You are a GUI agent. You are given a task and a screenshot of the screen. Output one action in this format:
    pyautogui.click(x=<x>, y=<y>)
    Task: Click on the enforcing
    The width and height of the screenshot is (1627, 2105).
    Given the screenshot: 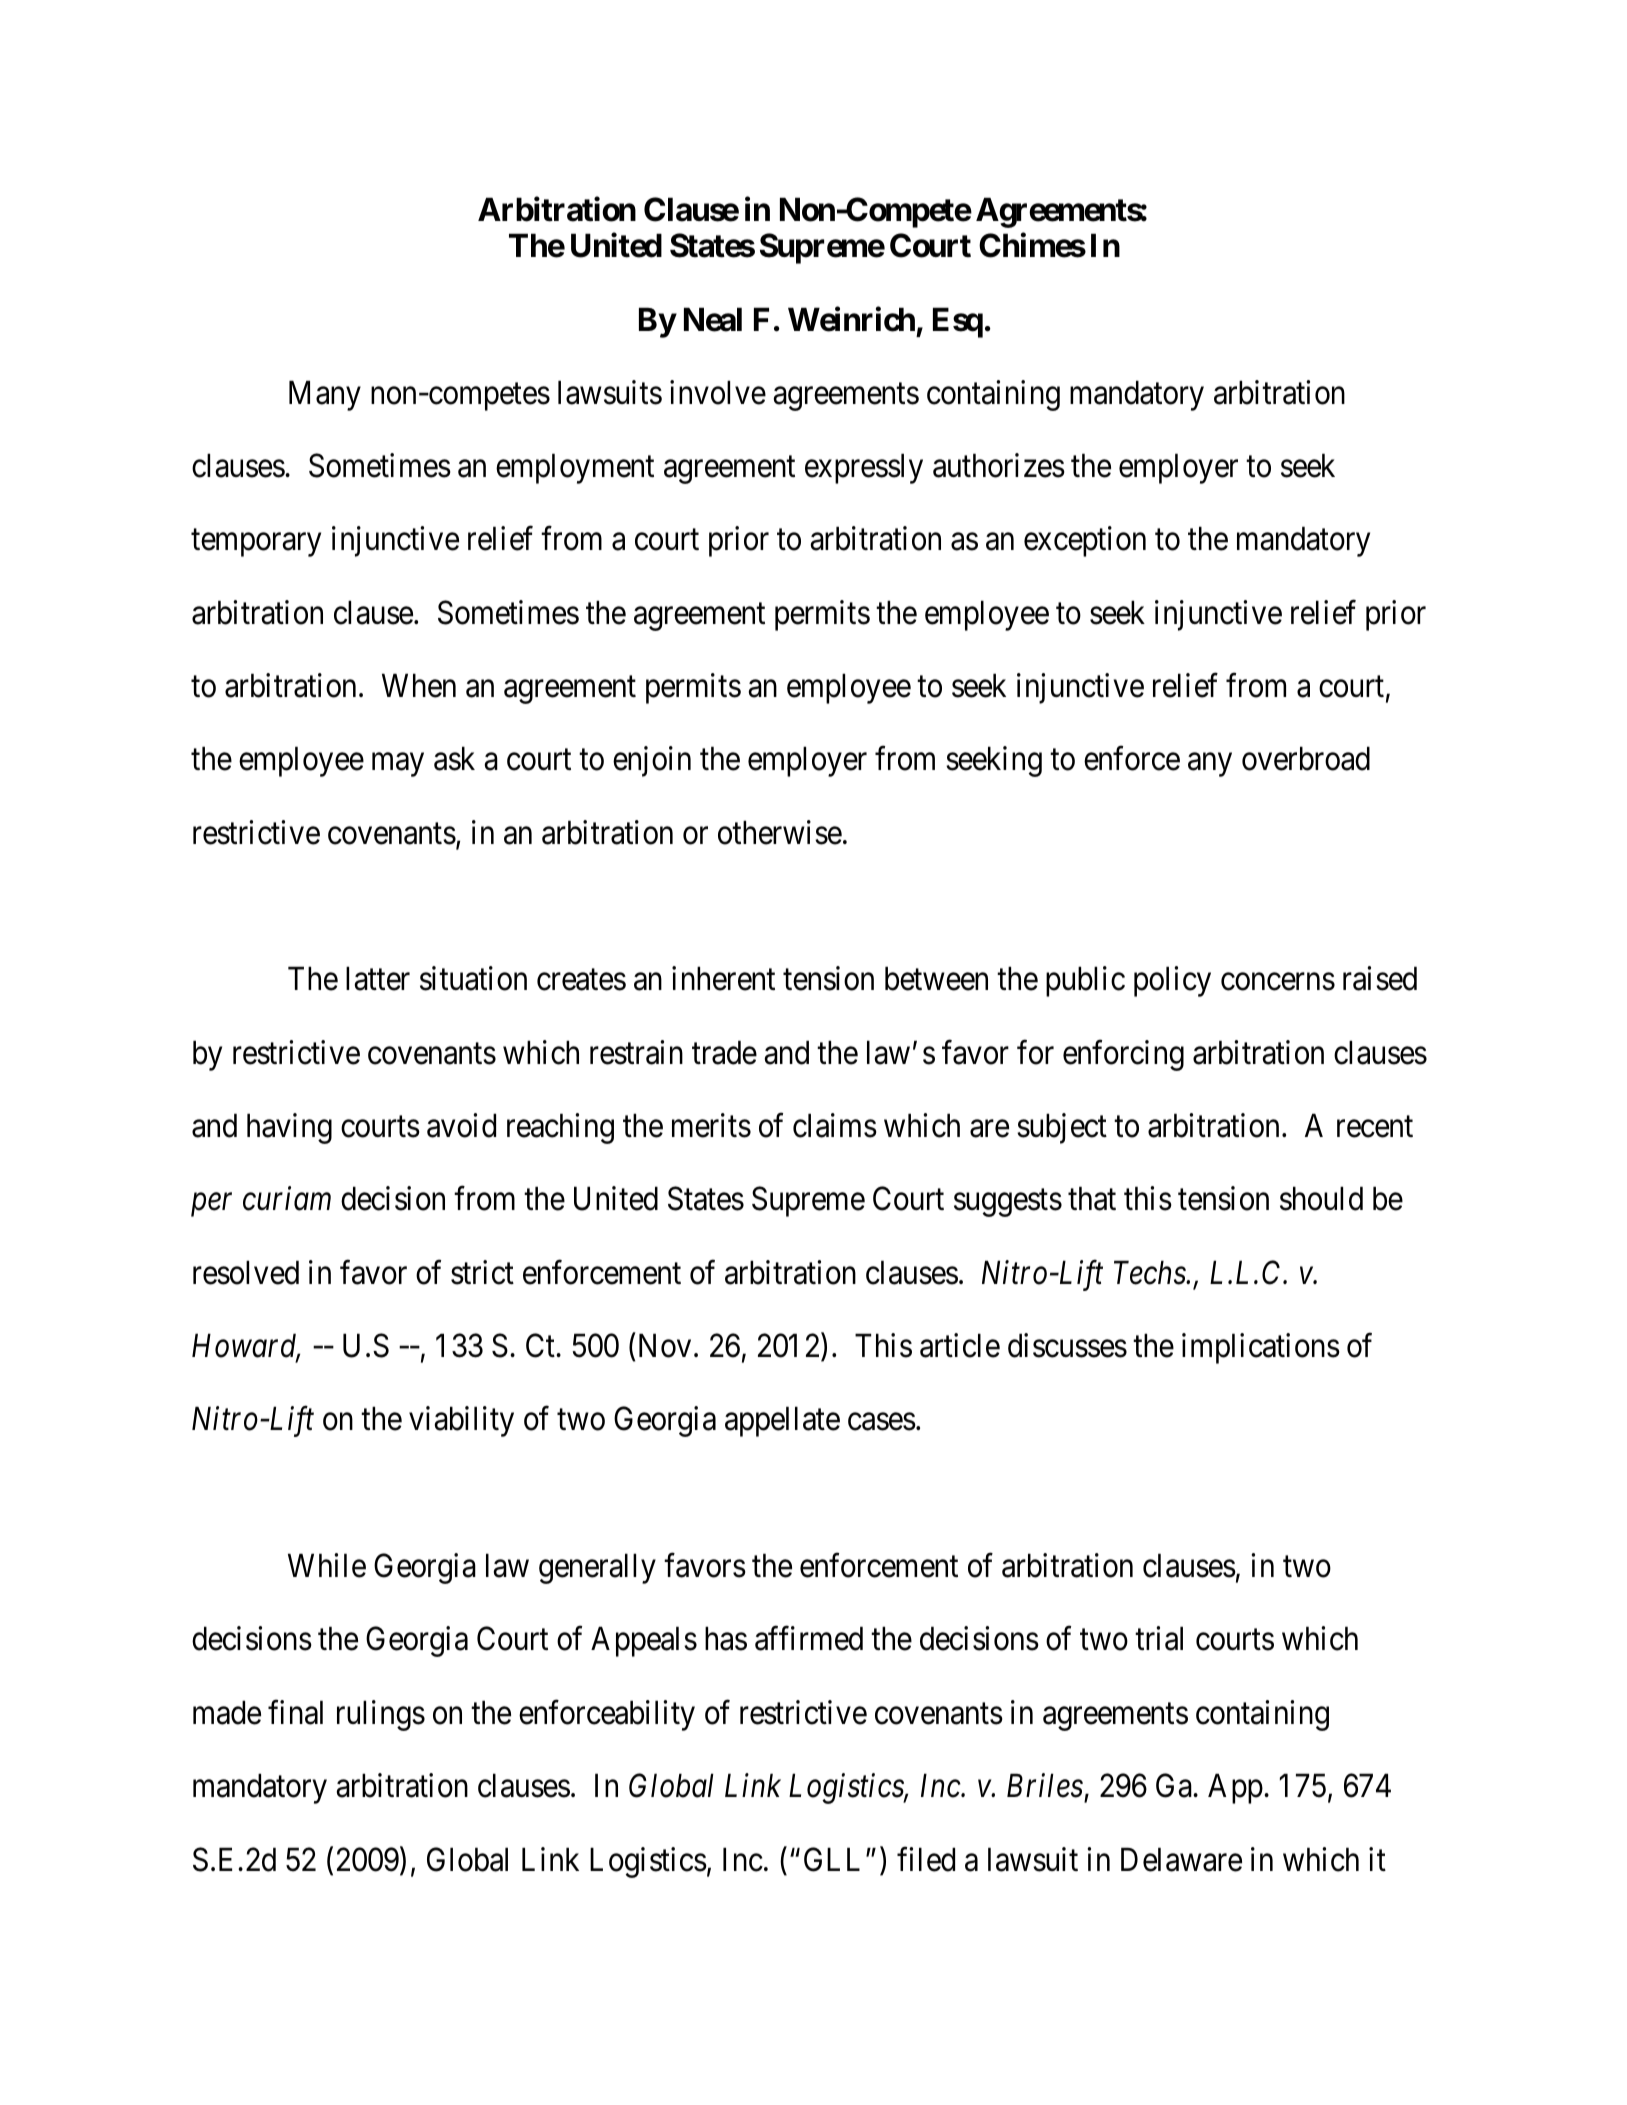 What is the action you would take?
    pyautogui.click(x=1123, y=1055)
